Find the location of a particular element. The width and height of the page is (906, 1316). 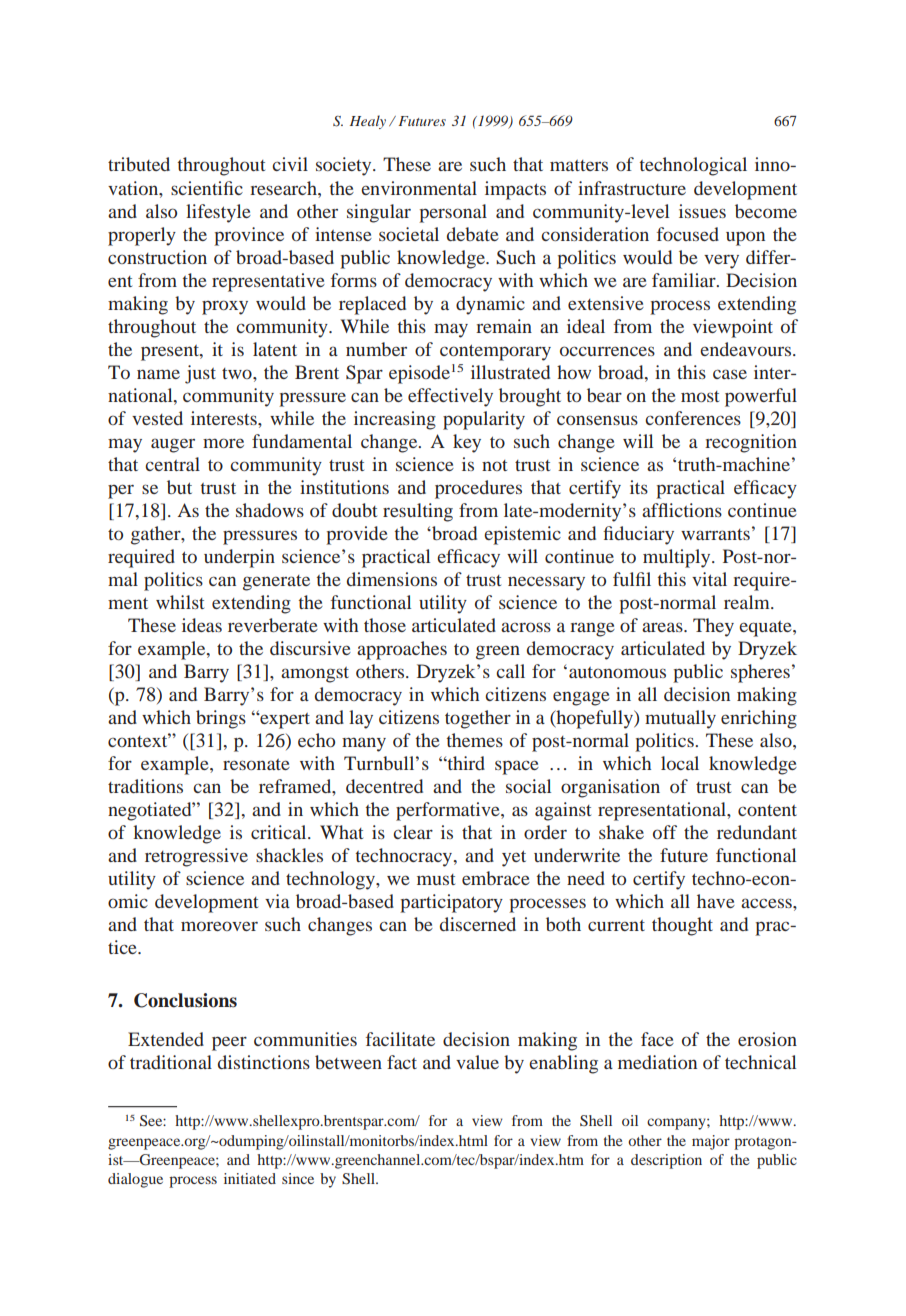

initiated is located at coordinates (250, 1178).
